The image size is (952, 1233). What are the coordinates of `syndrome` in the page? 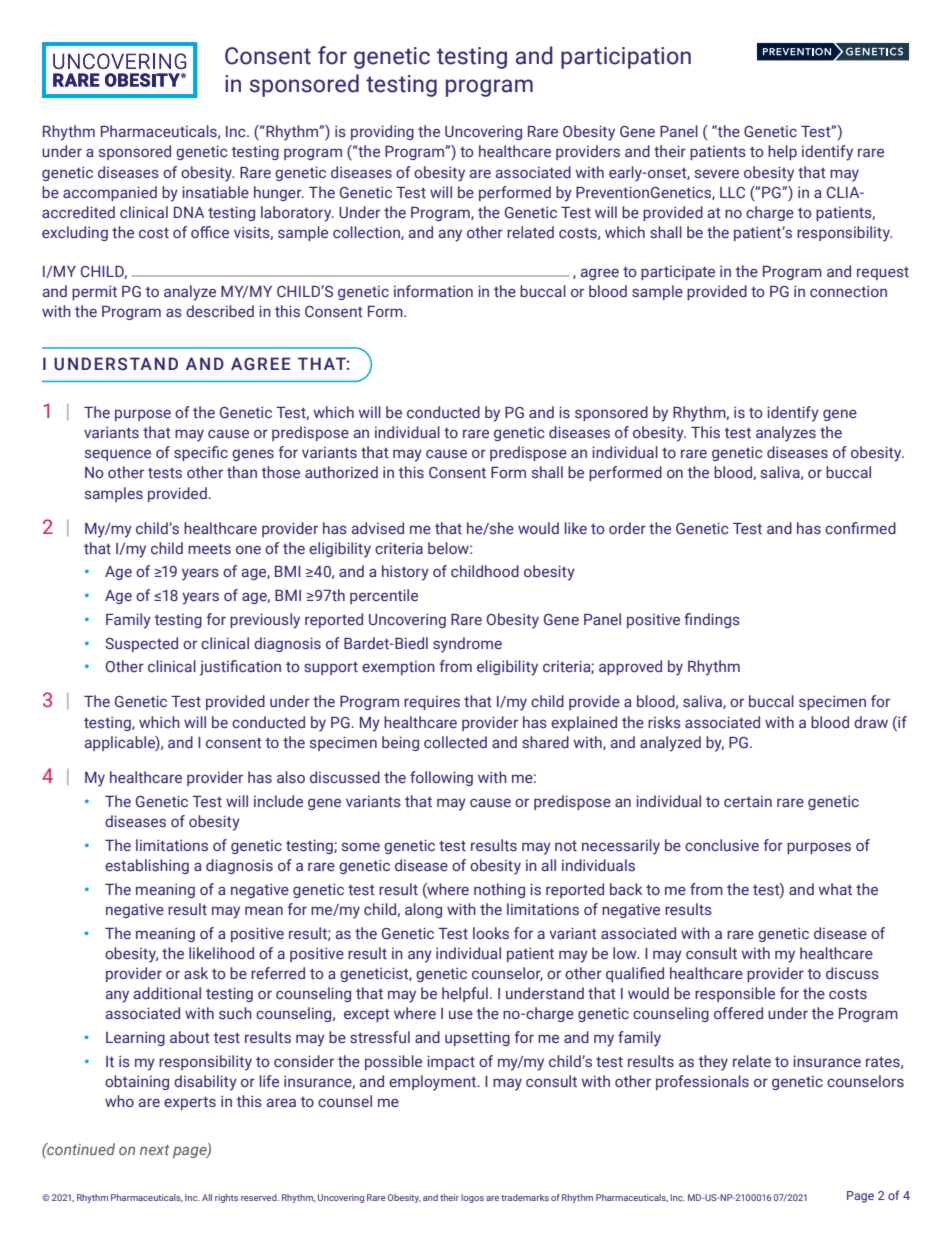 It's located at (467, 645).
